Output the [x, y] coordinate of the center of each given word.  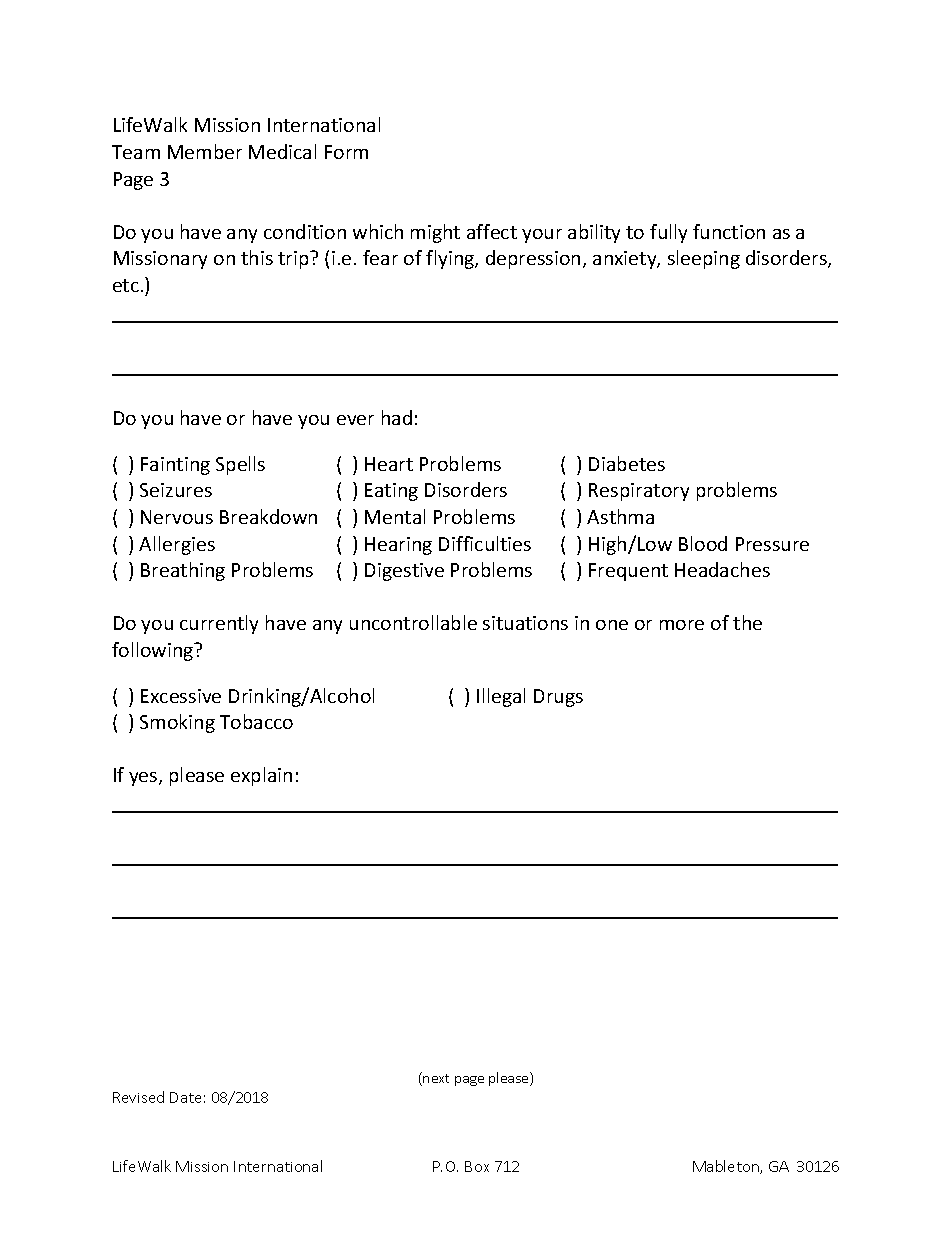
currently [219, 624]
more [682, 625]
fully [668, 233]
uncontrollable [413, 622]
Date [185, 1097]
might [435, 233]
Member [205, 151]
